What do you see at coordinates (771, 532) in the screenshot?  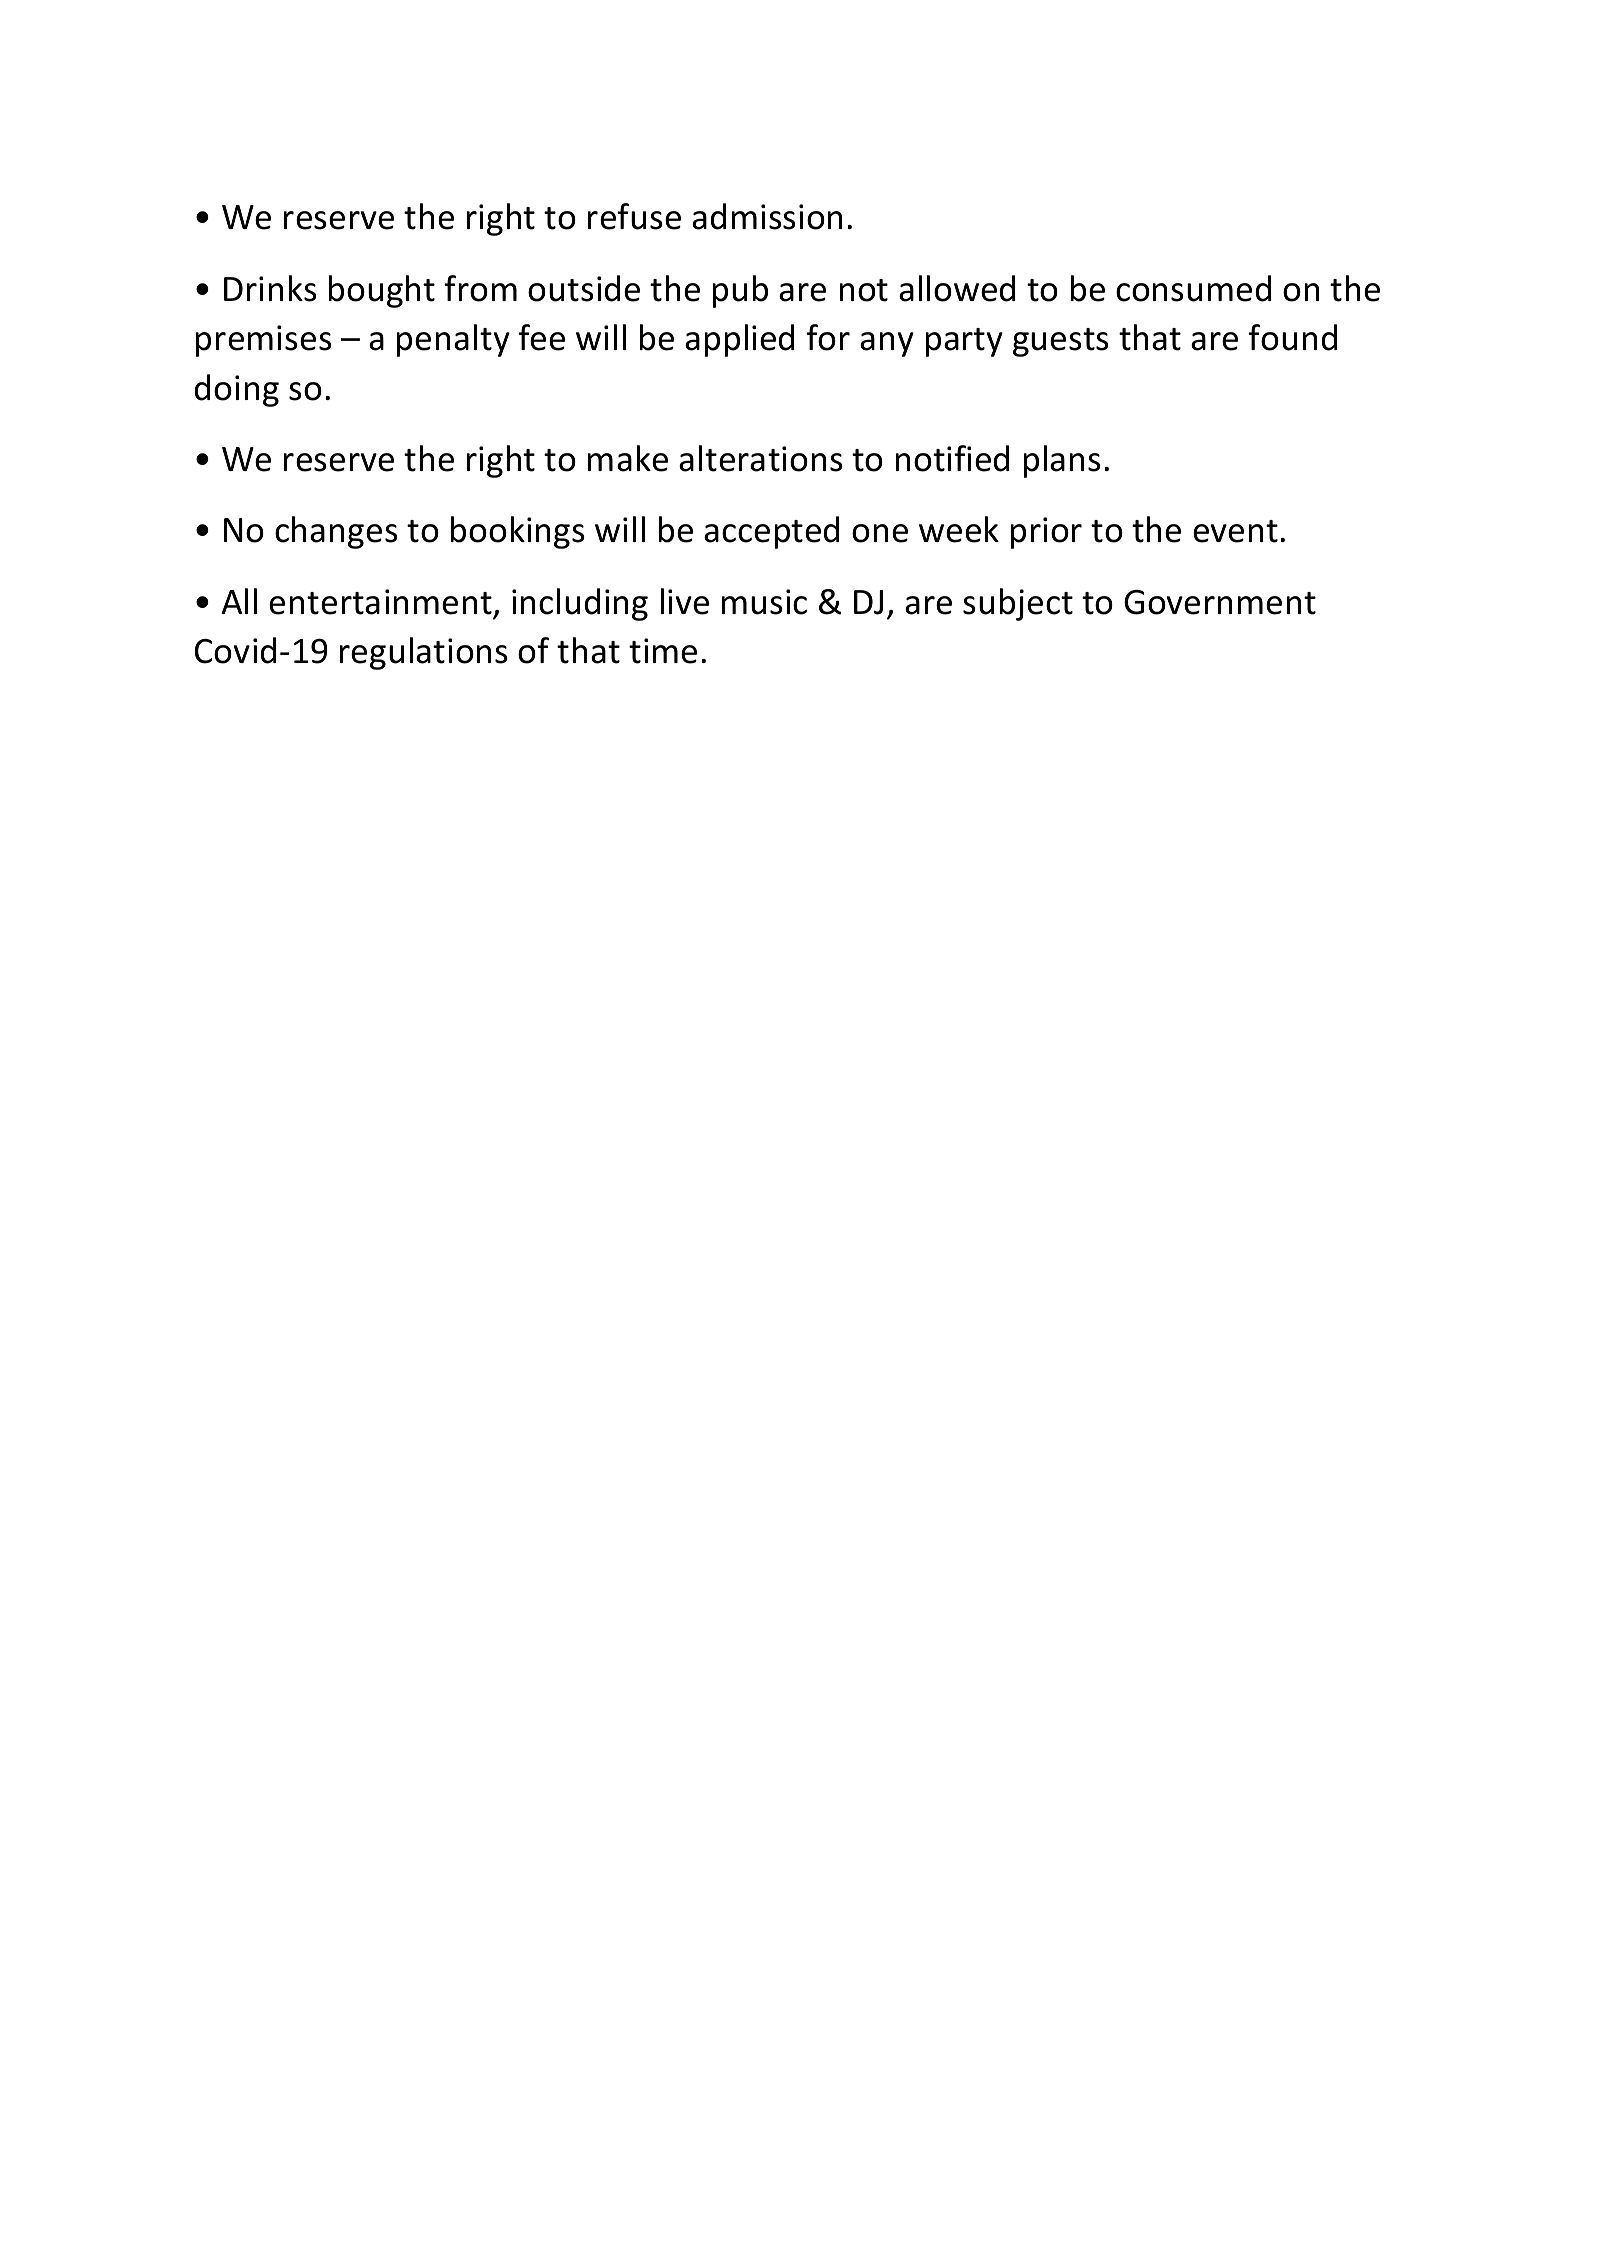 I see `accepted` at bounding box center [771, 532].
